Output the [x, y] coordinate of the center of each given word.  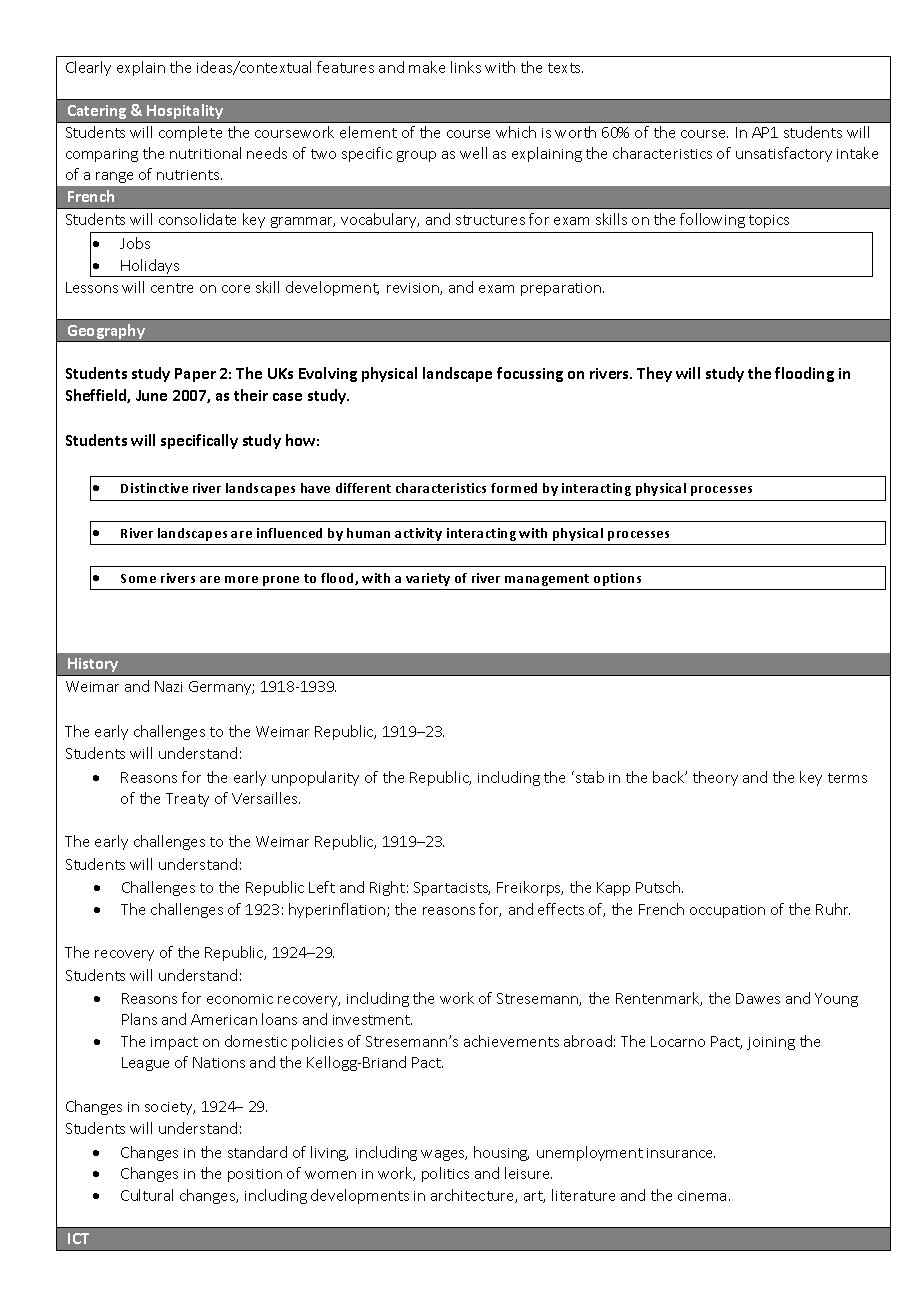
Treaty [187, 800]
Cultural [147, 1195]
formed [514, 488]
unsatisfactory [784, 154]
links [466, 67]
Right [387, 888]
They [654, 374]
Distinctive [154, 488]
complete [190, 133]
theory [715, 778]
